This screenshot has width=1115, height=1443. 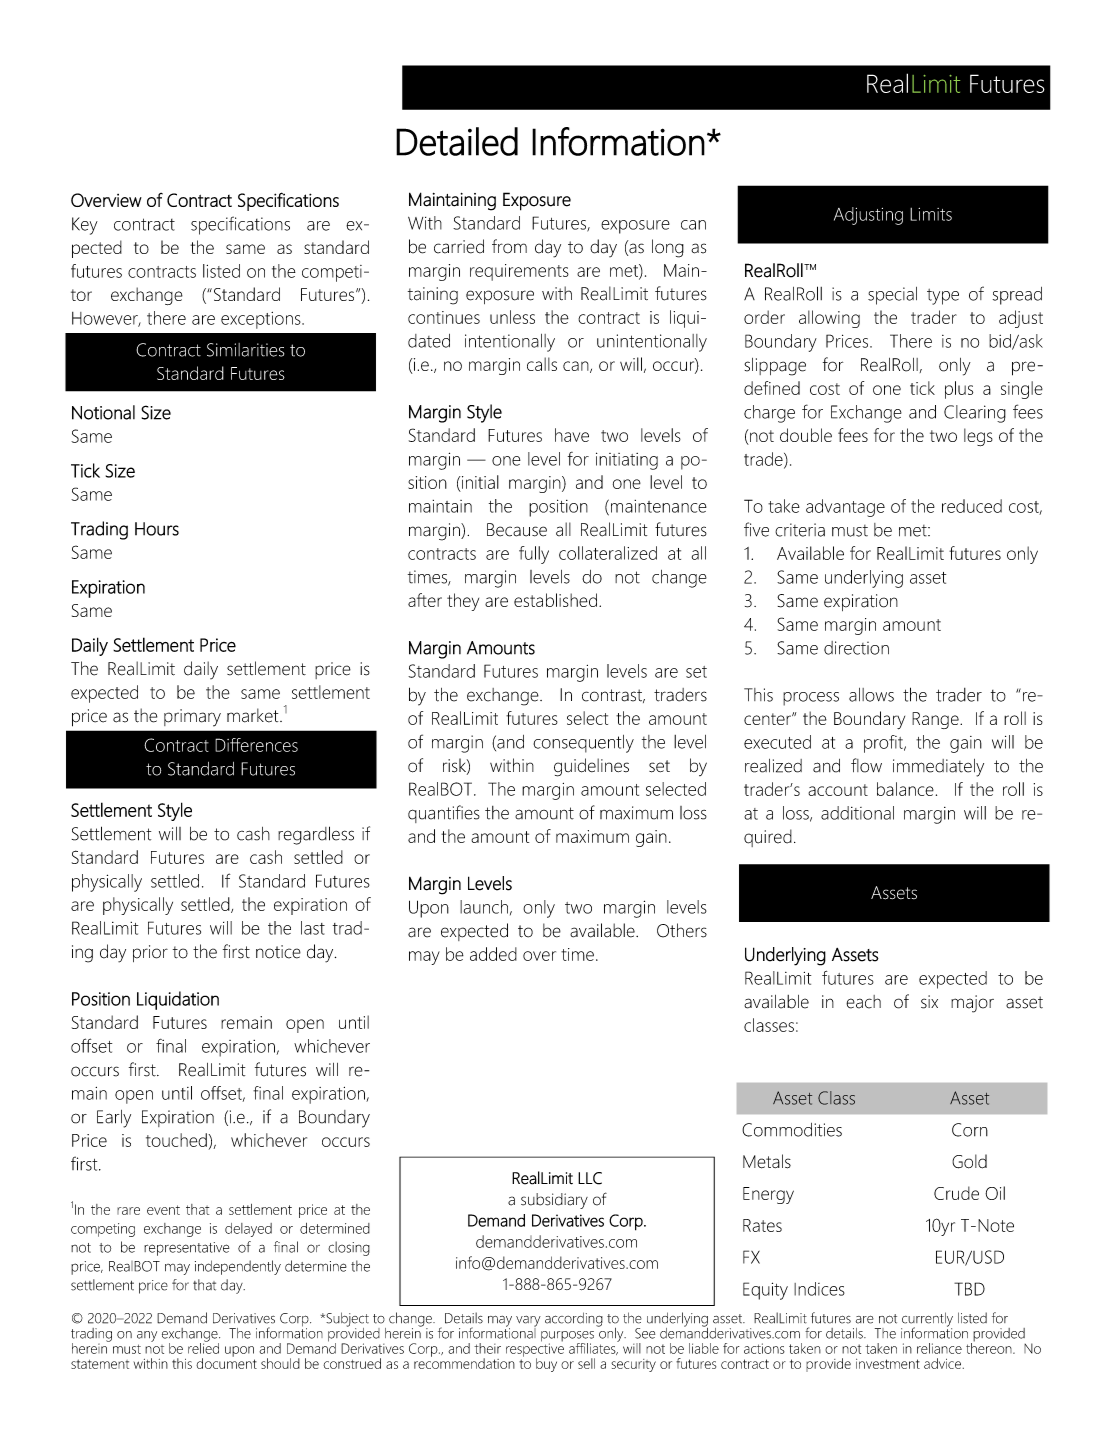 What do you see at coordinates (192, 718) in the screenshot?
I see `primary` at bounding box center [192, 718].
